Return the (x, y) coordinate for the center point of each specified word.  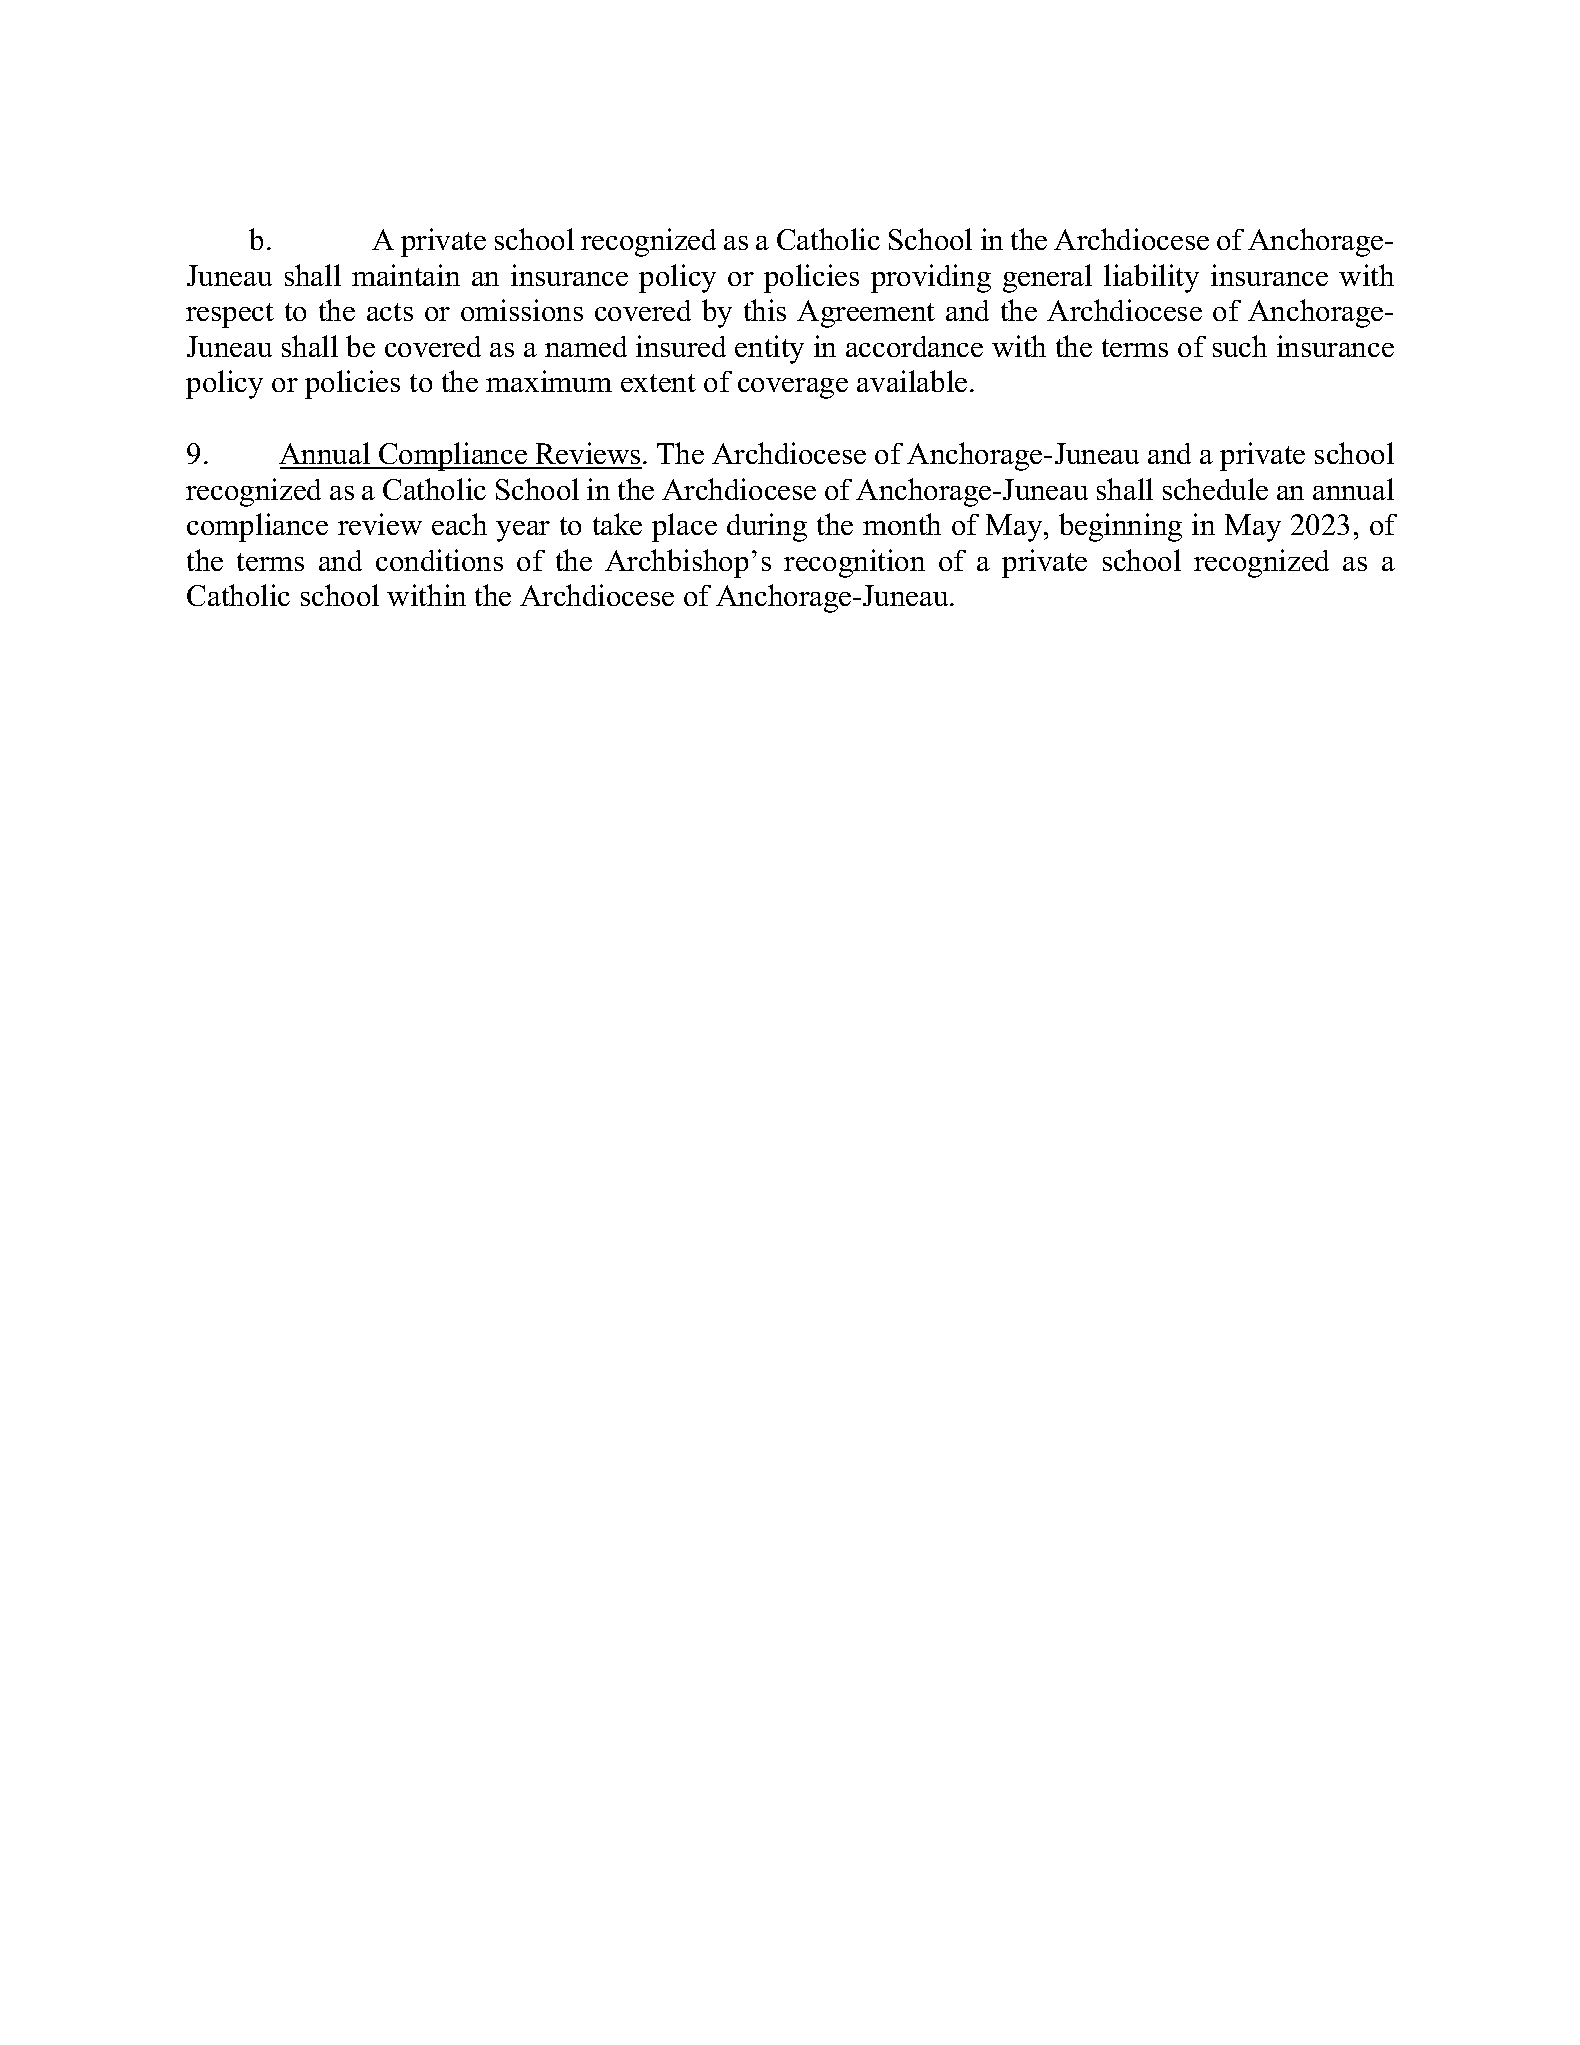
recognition (854, 563)
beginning (1120, 527)
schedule (1215, 489)
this (765, 310)
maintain (406, 275)
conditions (439, 560)
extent (658, 383)
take (617, 524)
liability (1151, 278)
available (912, 381)
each (459, 524)
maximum (549, 381)
